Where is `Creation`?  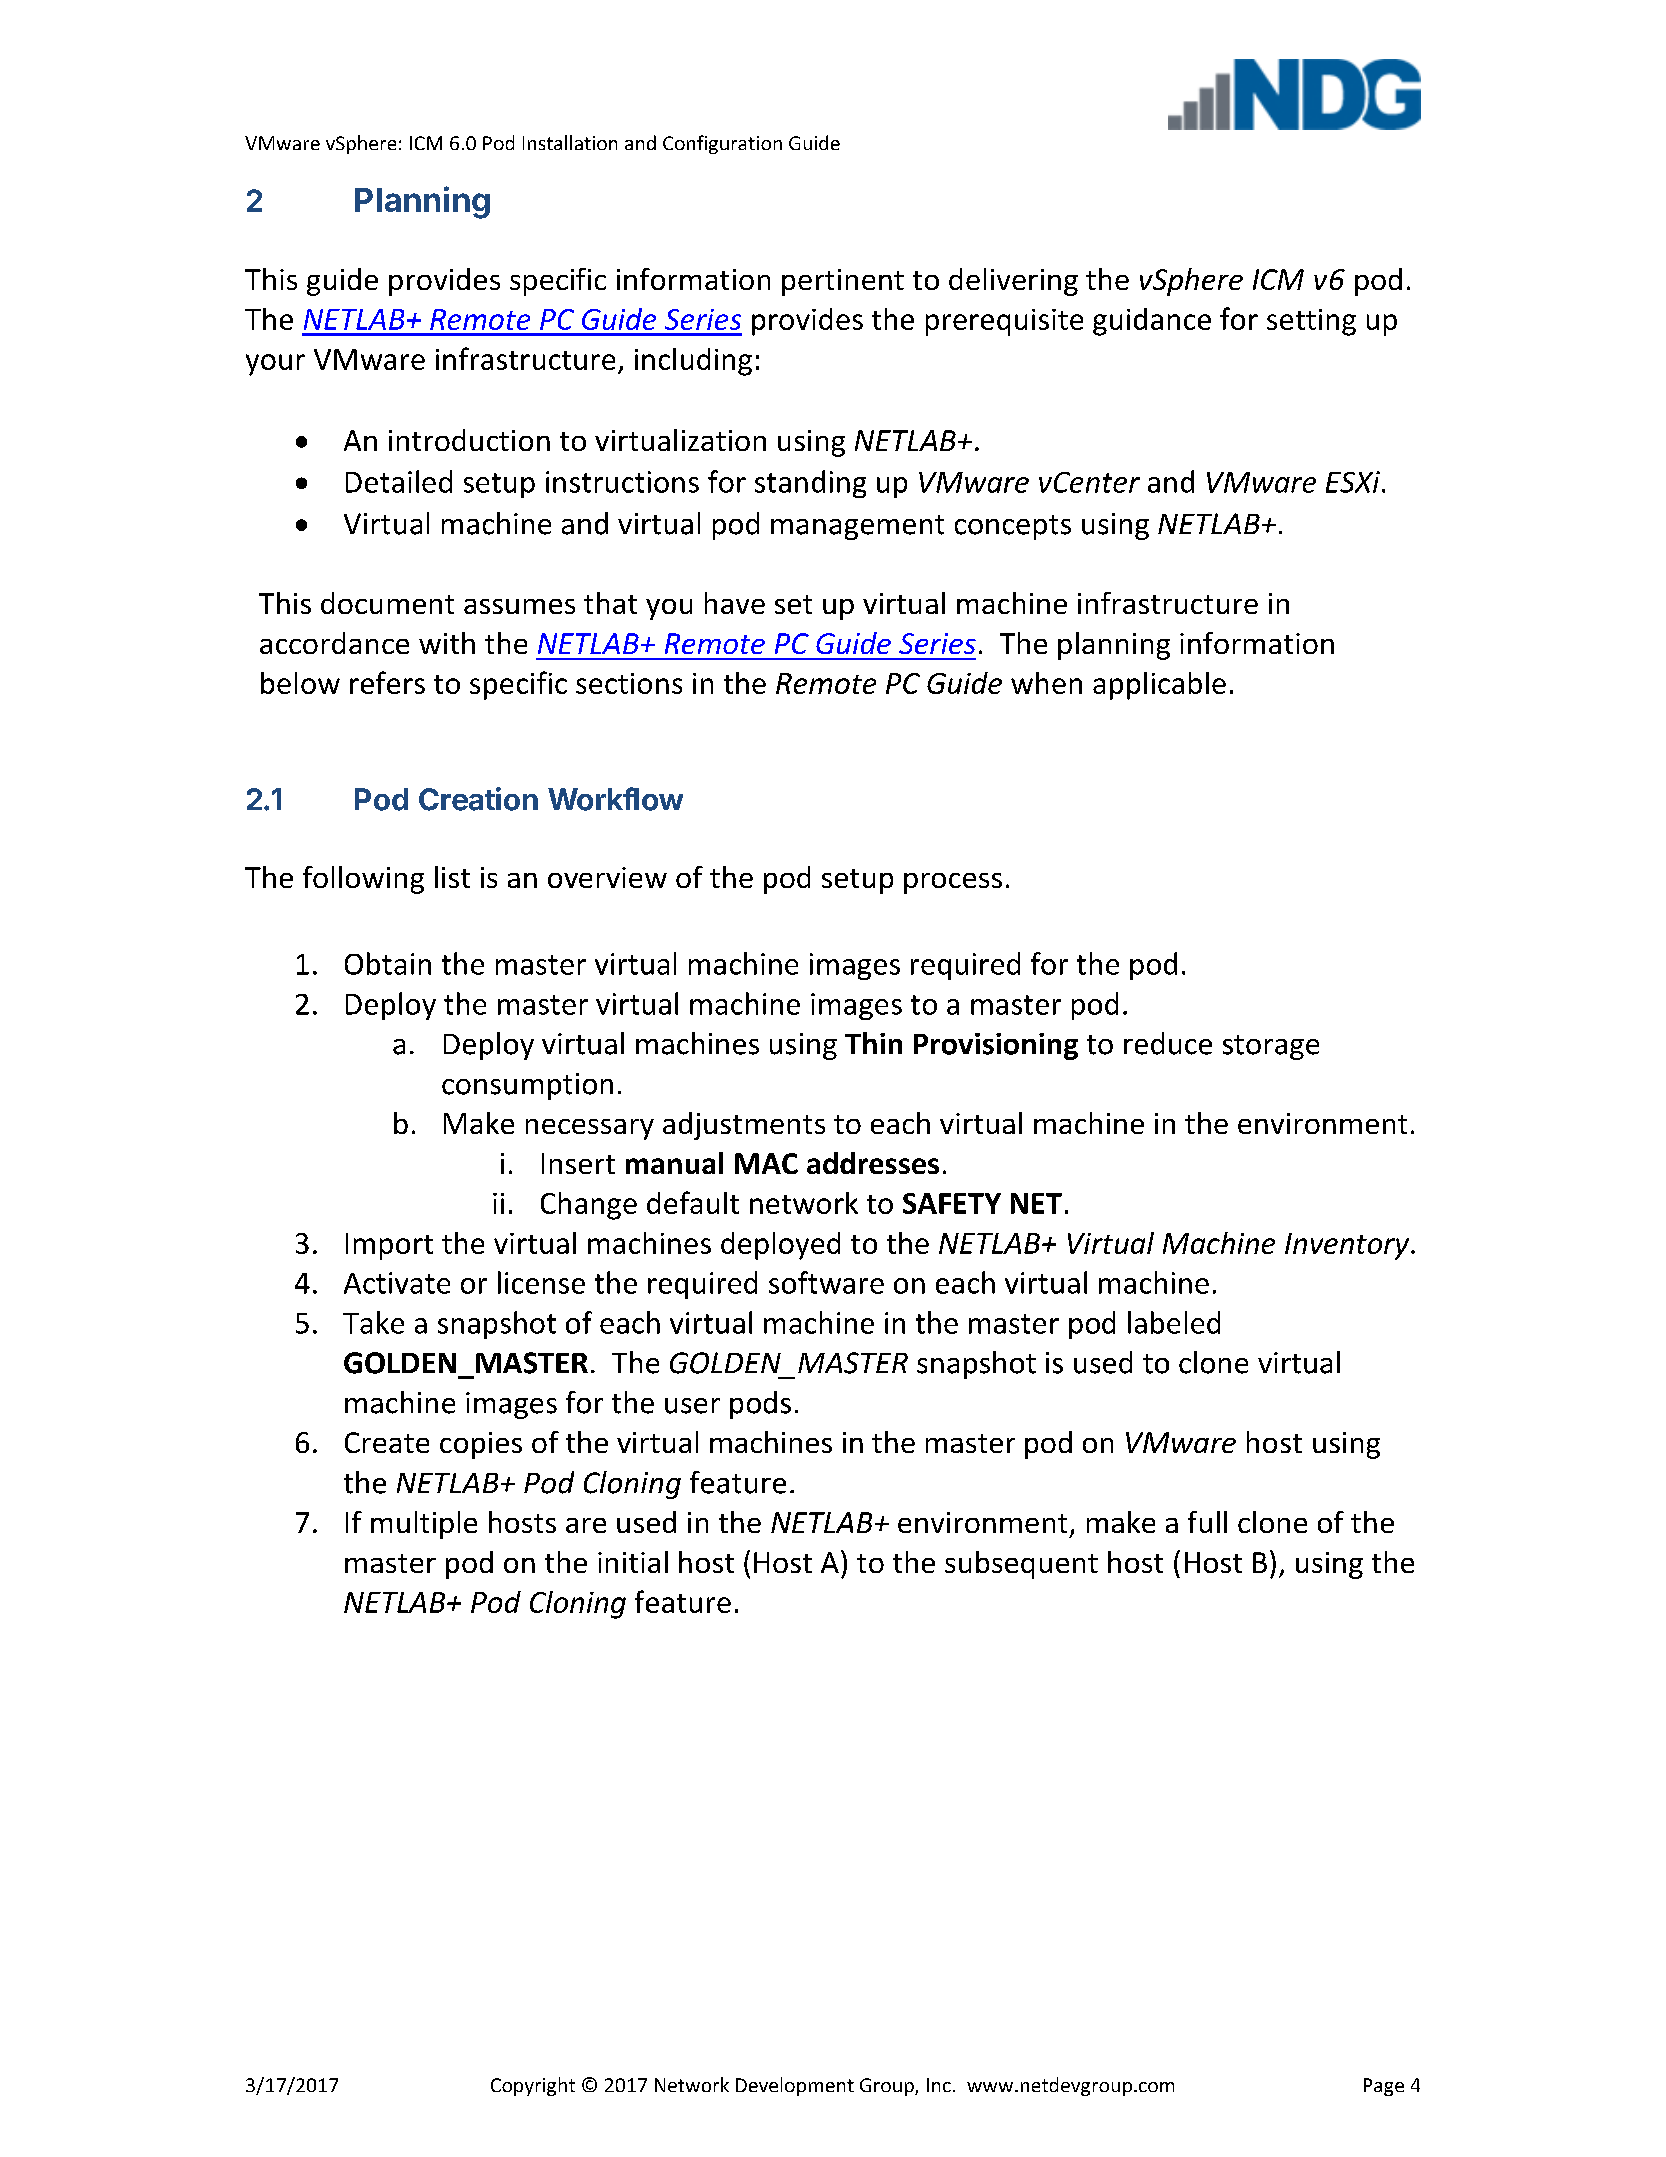
Creation is located at coordinates (478, 799).
